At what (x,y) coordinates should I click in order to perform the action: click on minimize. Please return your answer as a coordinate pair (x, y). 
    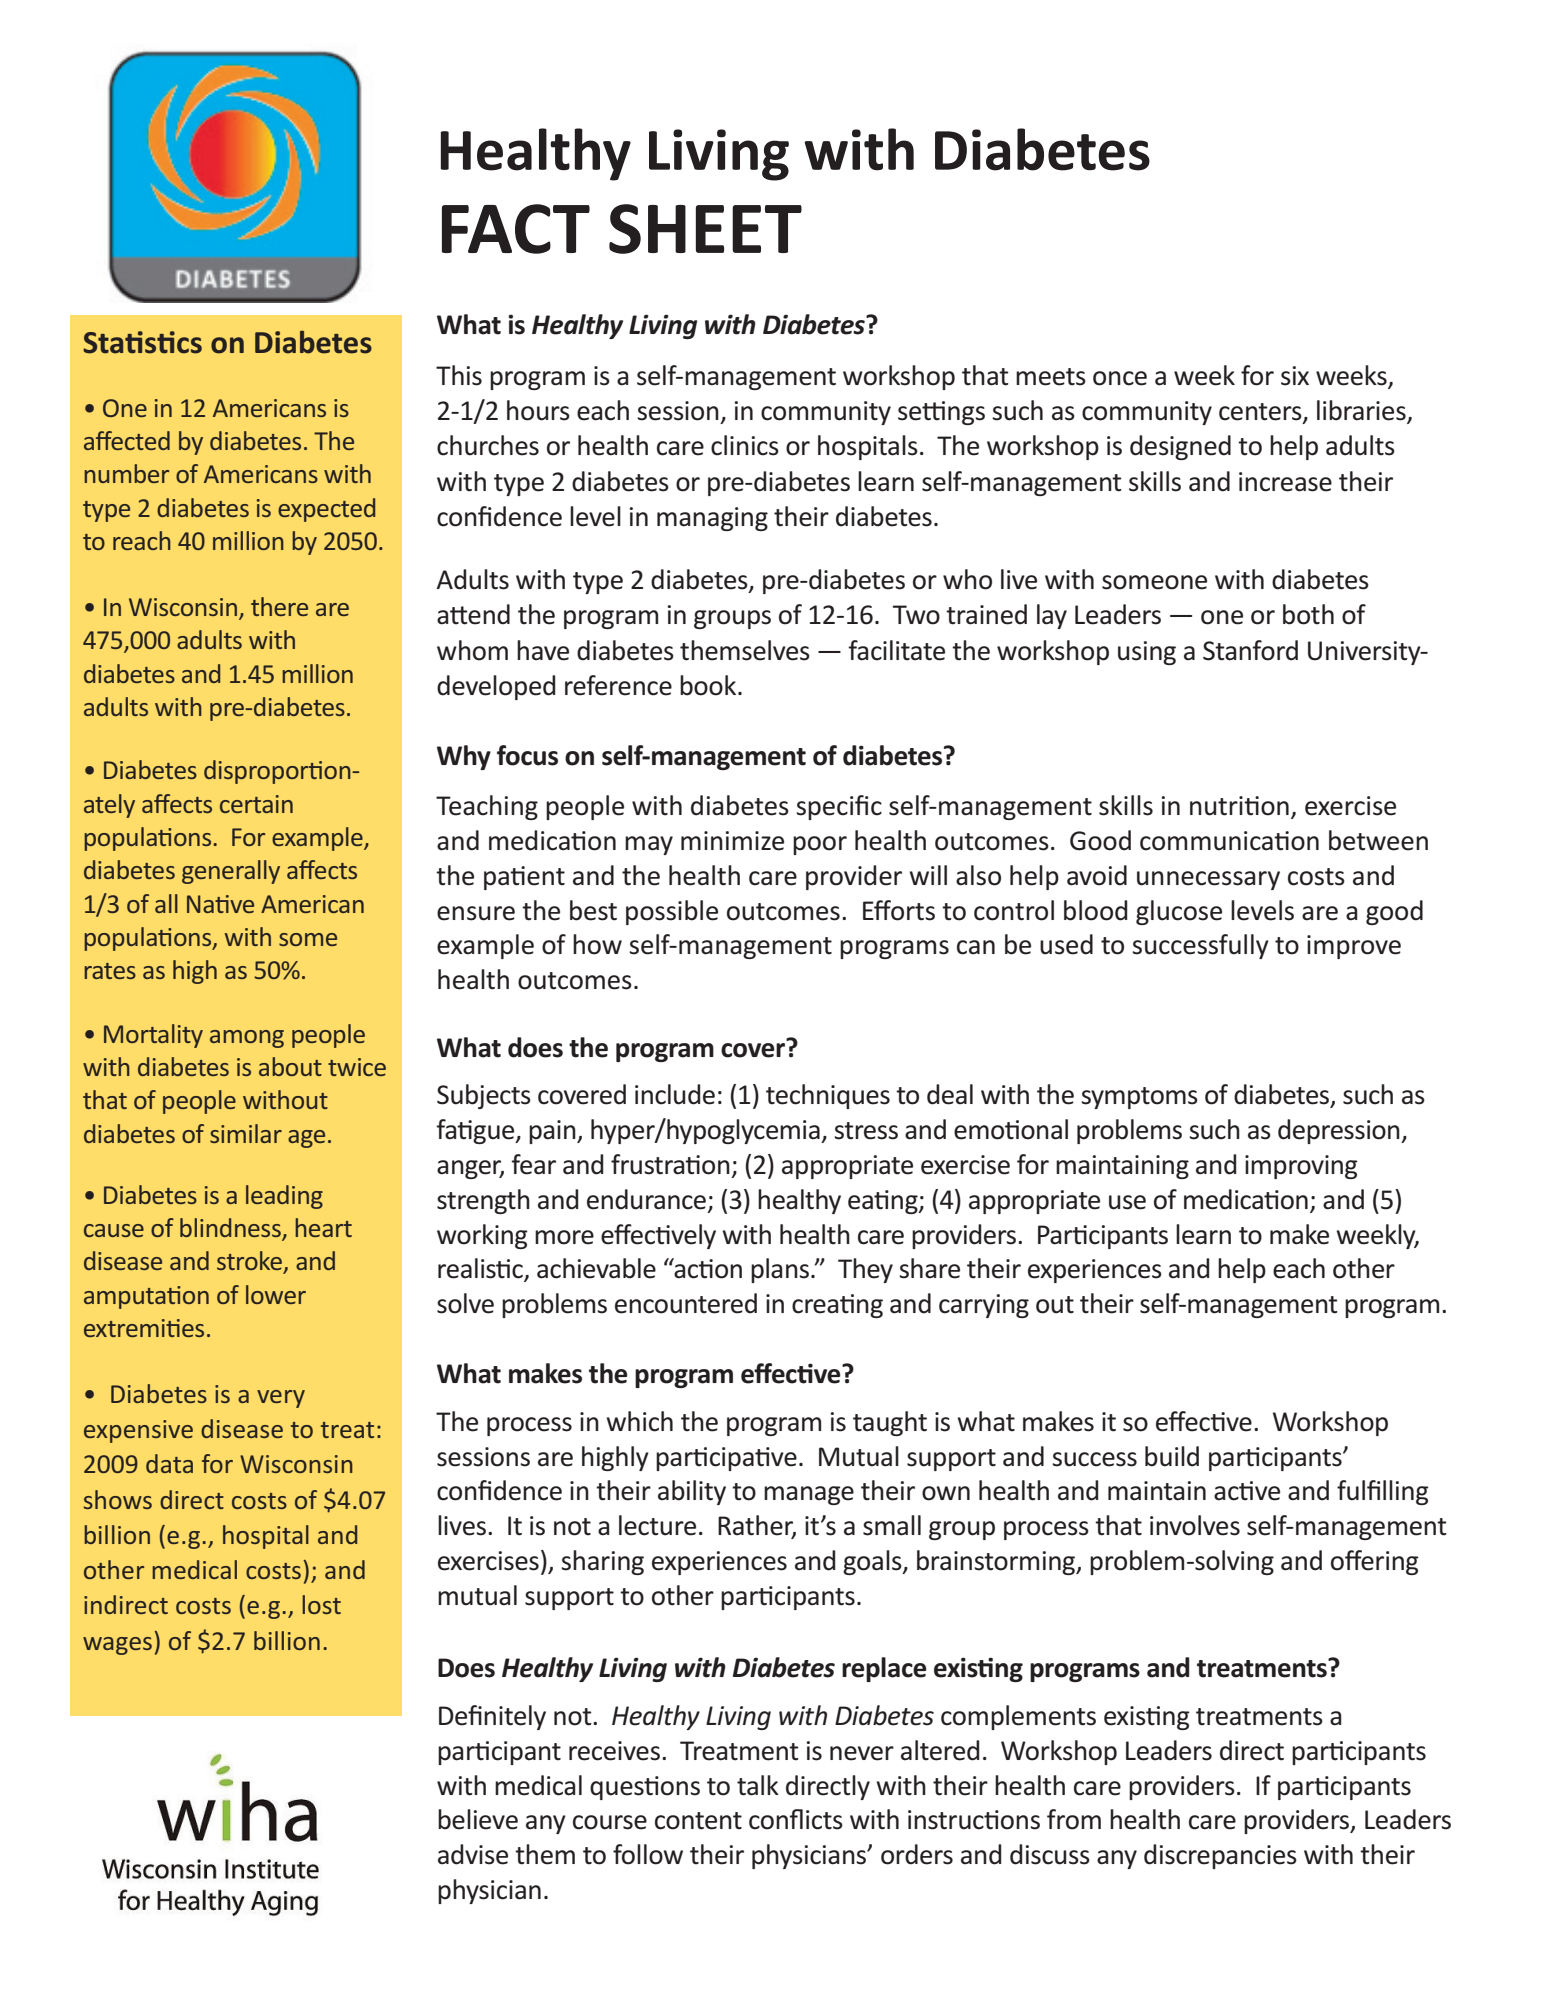
    Looking at the image, I should click on (732, 841).
